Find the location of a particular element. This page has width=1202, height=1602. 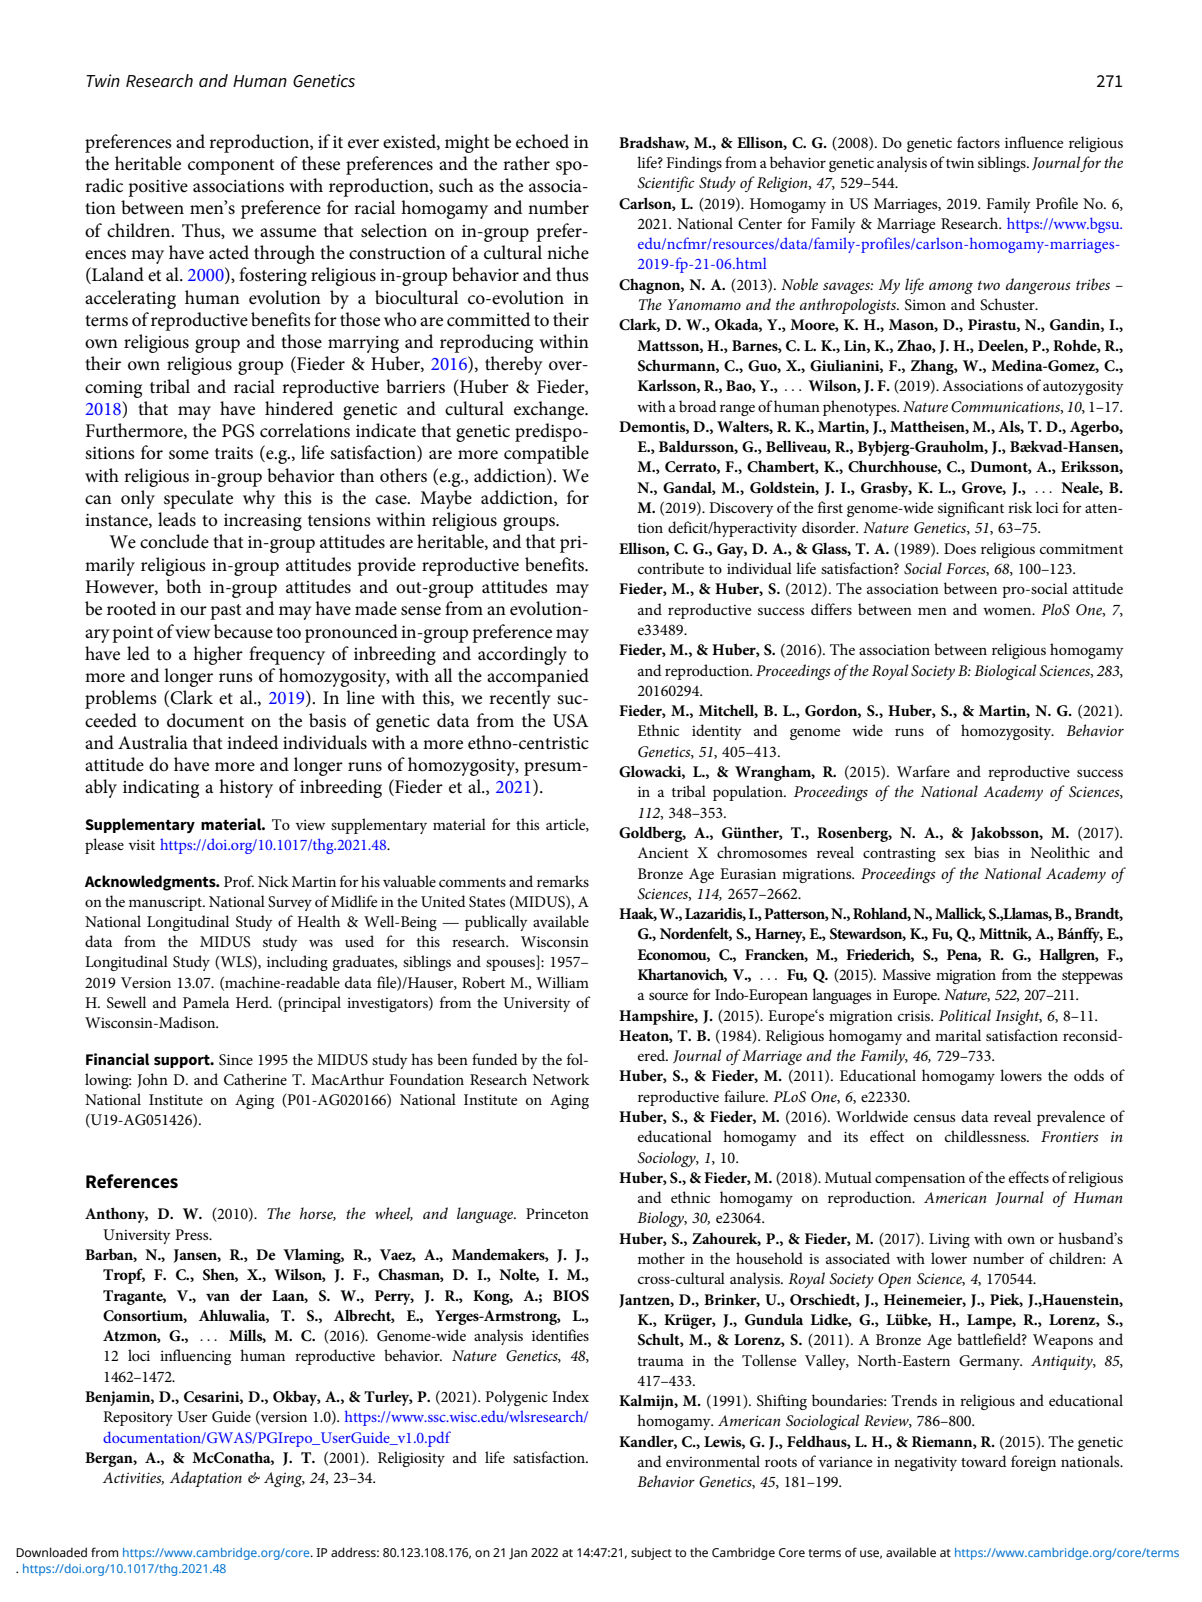

visit is located at coordinates (142, 844).
